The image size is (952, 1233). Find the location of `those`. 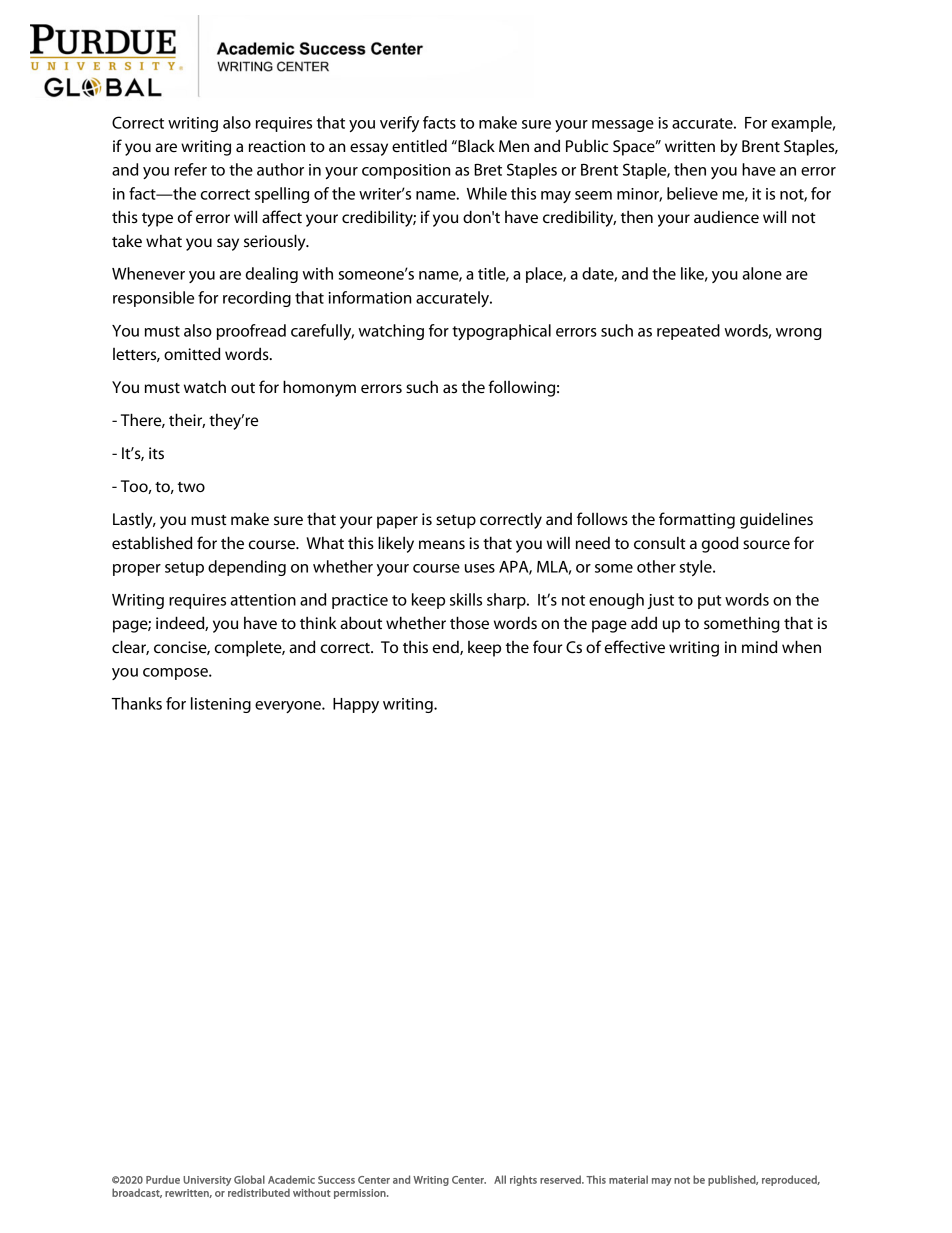

those is located at coordinates (469, 622).
